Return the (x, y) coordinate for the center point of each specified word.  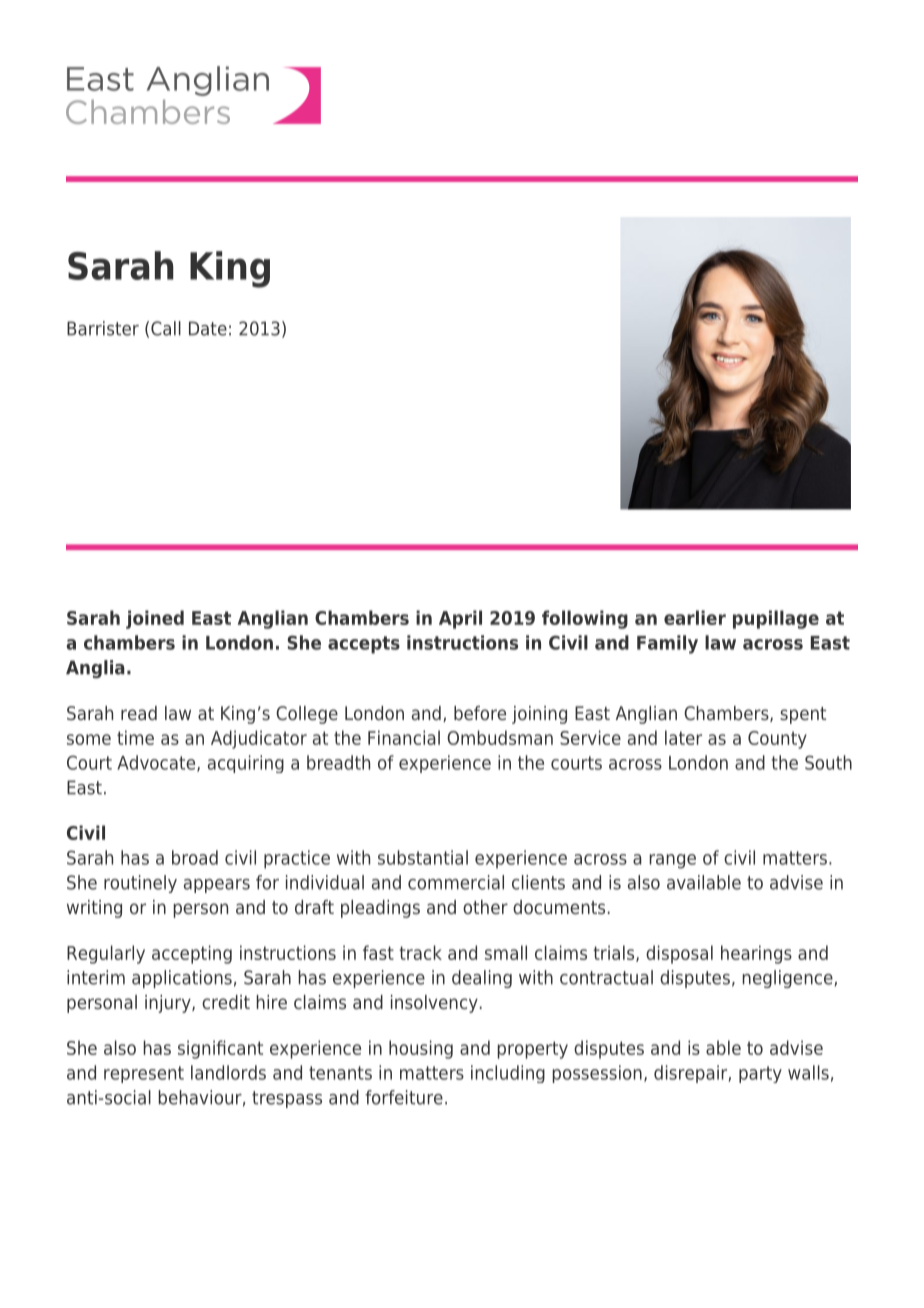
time (135, 737)
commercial (456, 882)
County (777, 740)
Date (208, 328)
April (460, 619)
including (508, 1074)
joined (155, 619)
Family (667, 644)
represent (144, 1074)
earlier (695, 617)
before (480, 713)
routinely (140, 884)
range (673, 861)
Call (166, 328)
